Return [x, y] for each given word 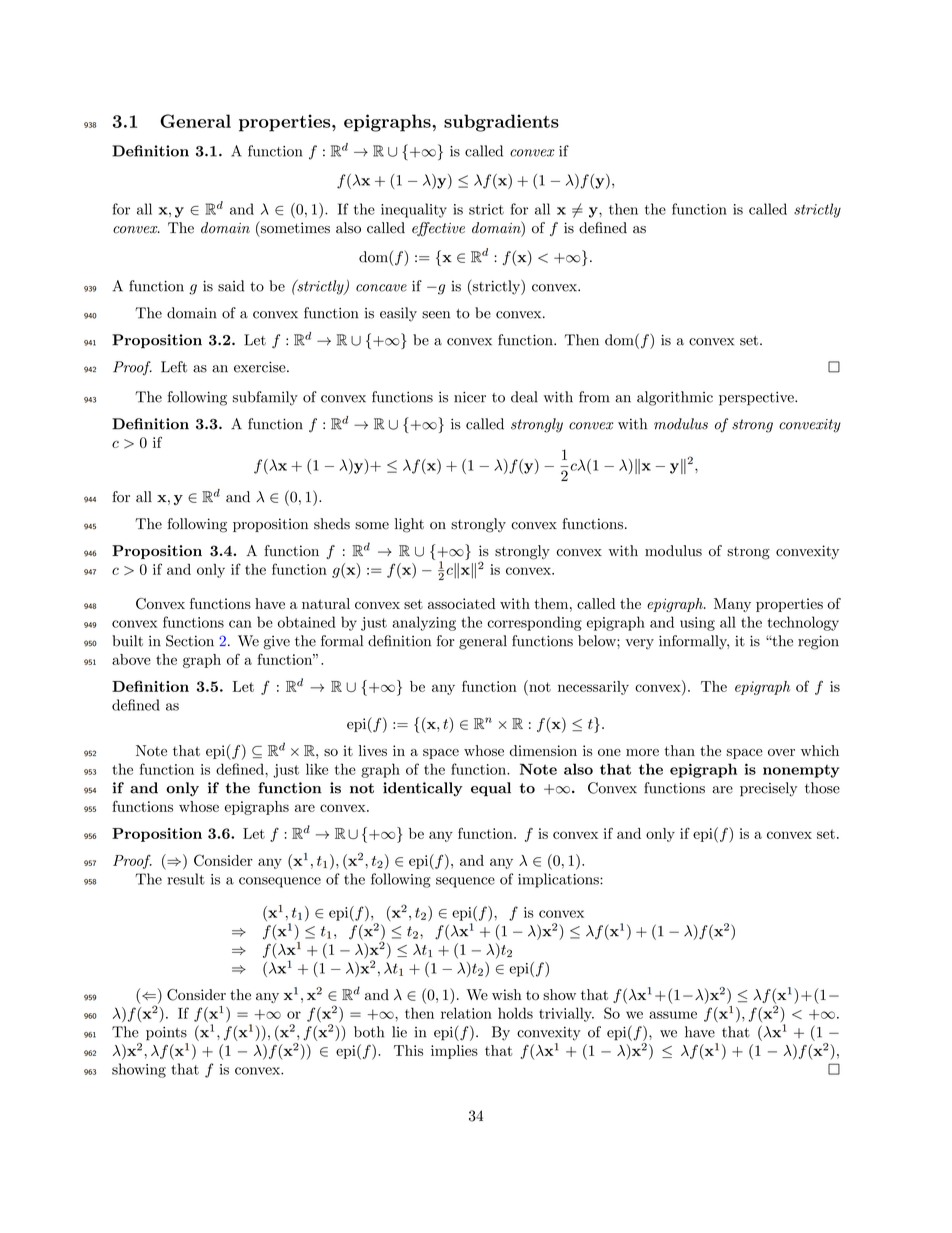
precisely [768, 789]
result [186, 879]
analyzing [424, 623]
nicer [470, 397]
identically [423, 789]
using [697, 624]
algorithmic [675, 398]
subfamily [265, 398]
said [231, 286]
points [166, 1034]
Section [190, 641]
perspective [757, 399]
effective [438, 229]
